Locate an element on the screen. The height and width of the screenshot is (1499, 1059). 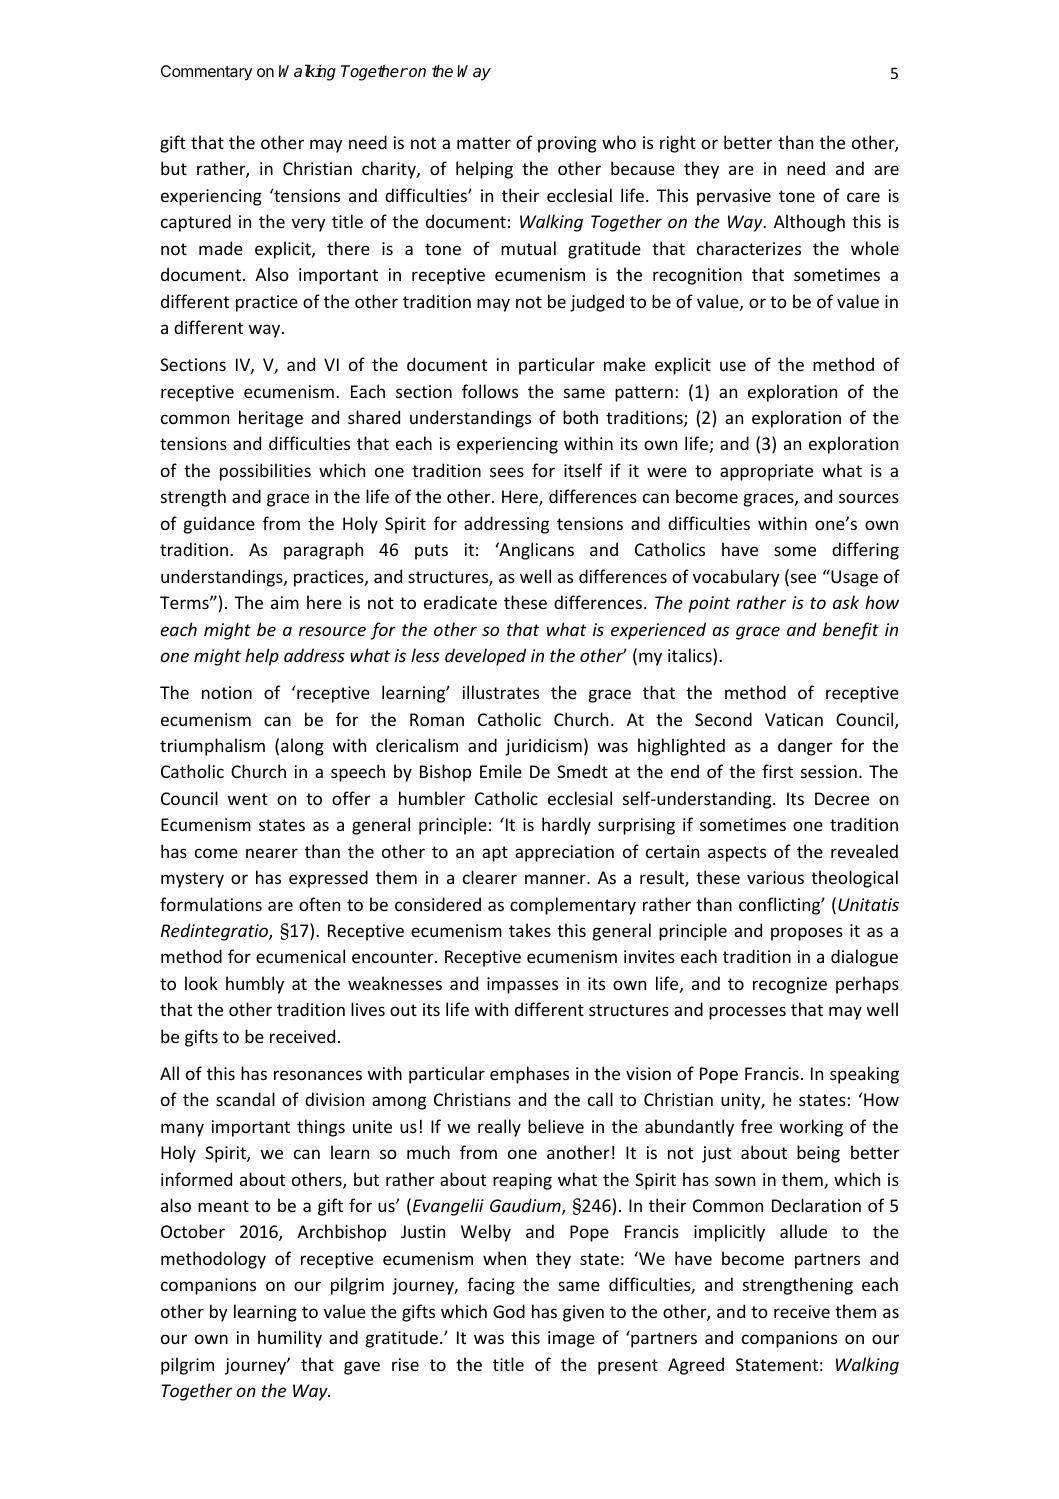
Commentary is located at coordinates (206, 73).
